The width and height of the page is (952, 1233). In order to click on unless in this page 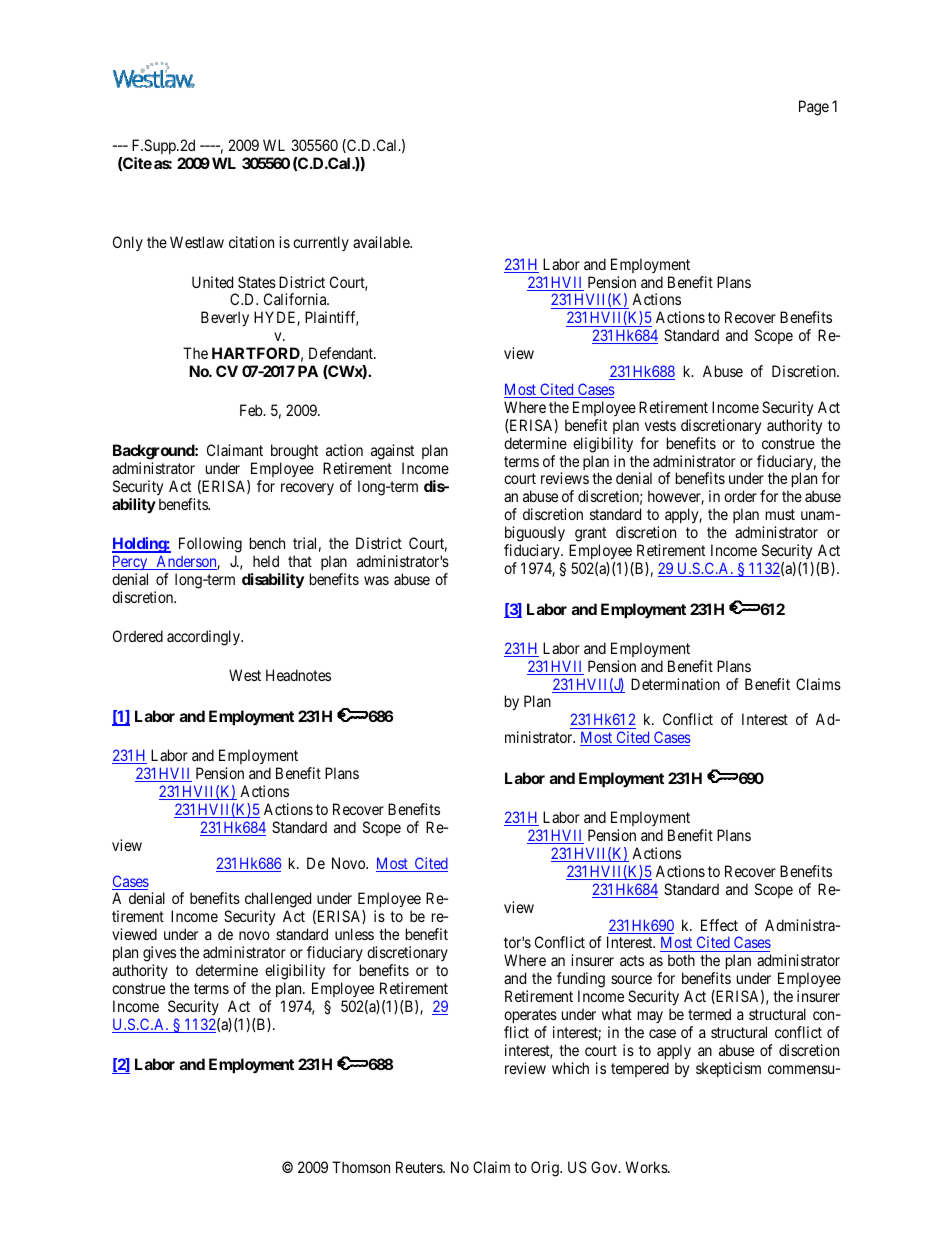, I will do `click(354, 934)`.
